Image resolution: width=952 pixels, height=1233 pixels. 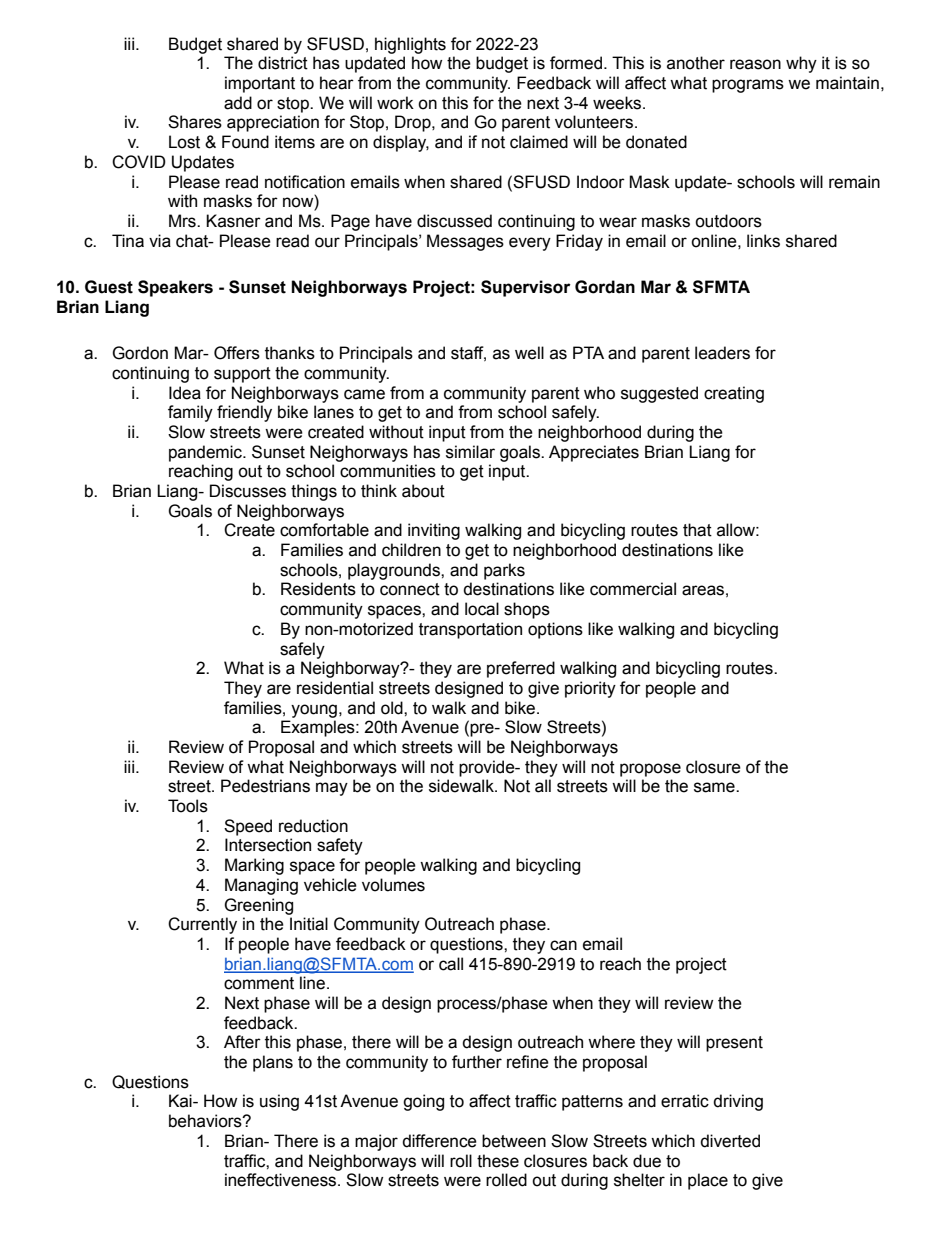 I want to click on programs, so click(x=748, y=86).
